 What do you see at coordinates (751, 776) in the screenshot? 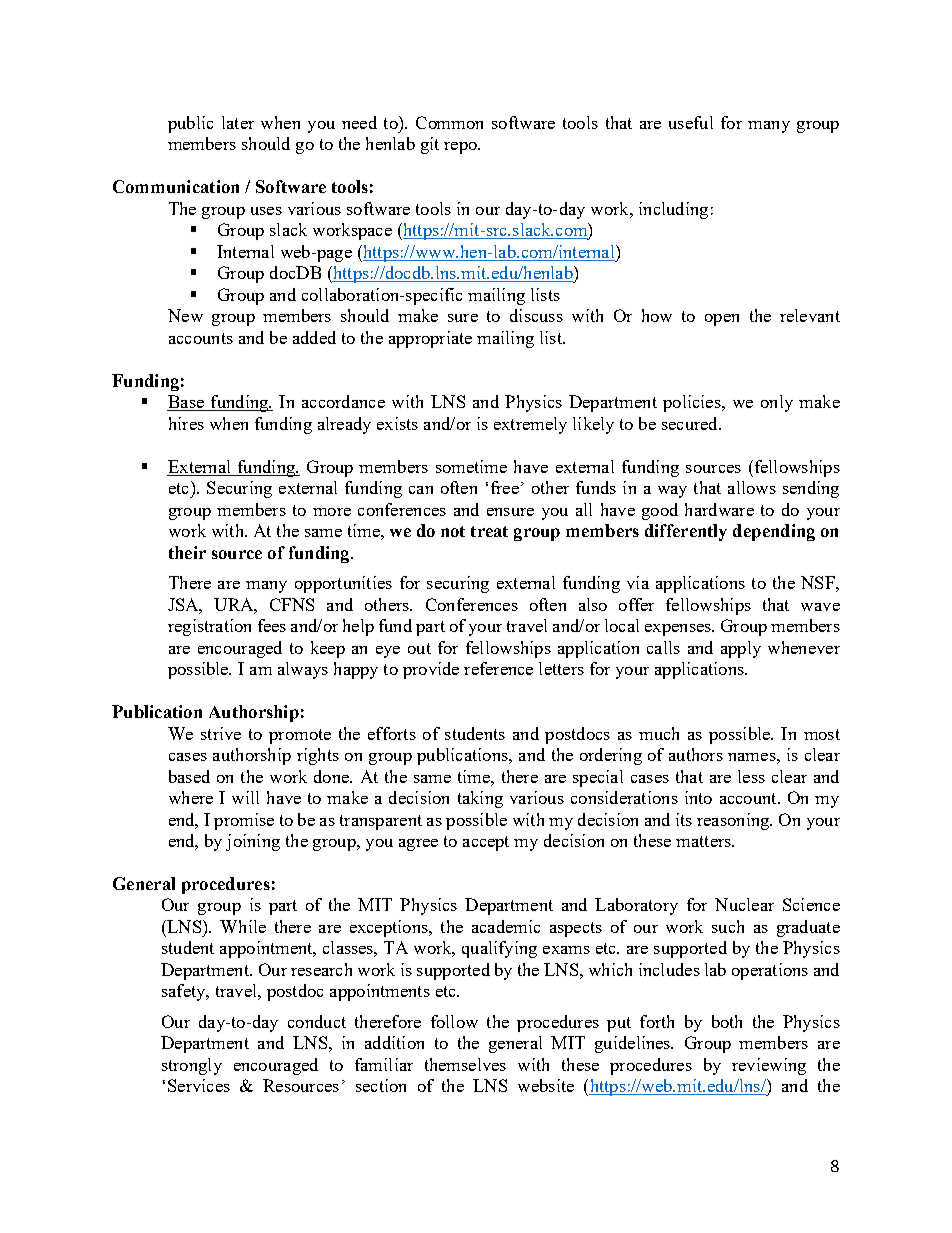
I see `less` at bounding box center [751, 776].
